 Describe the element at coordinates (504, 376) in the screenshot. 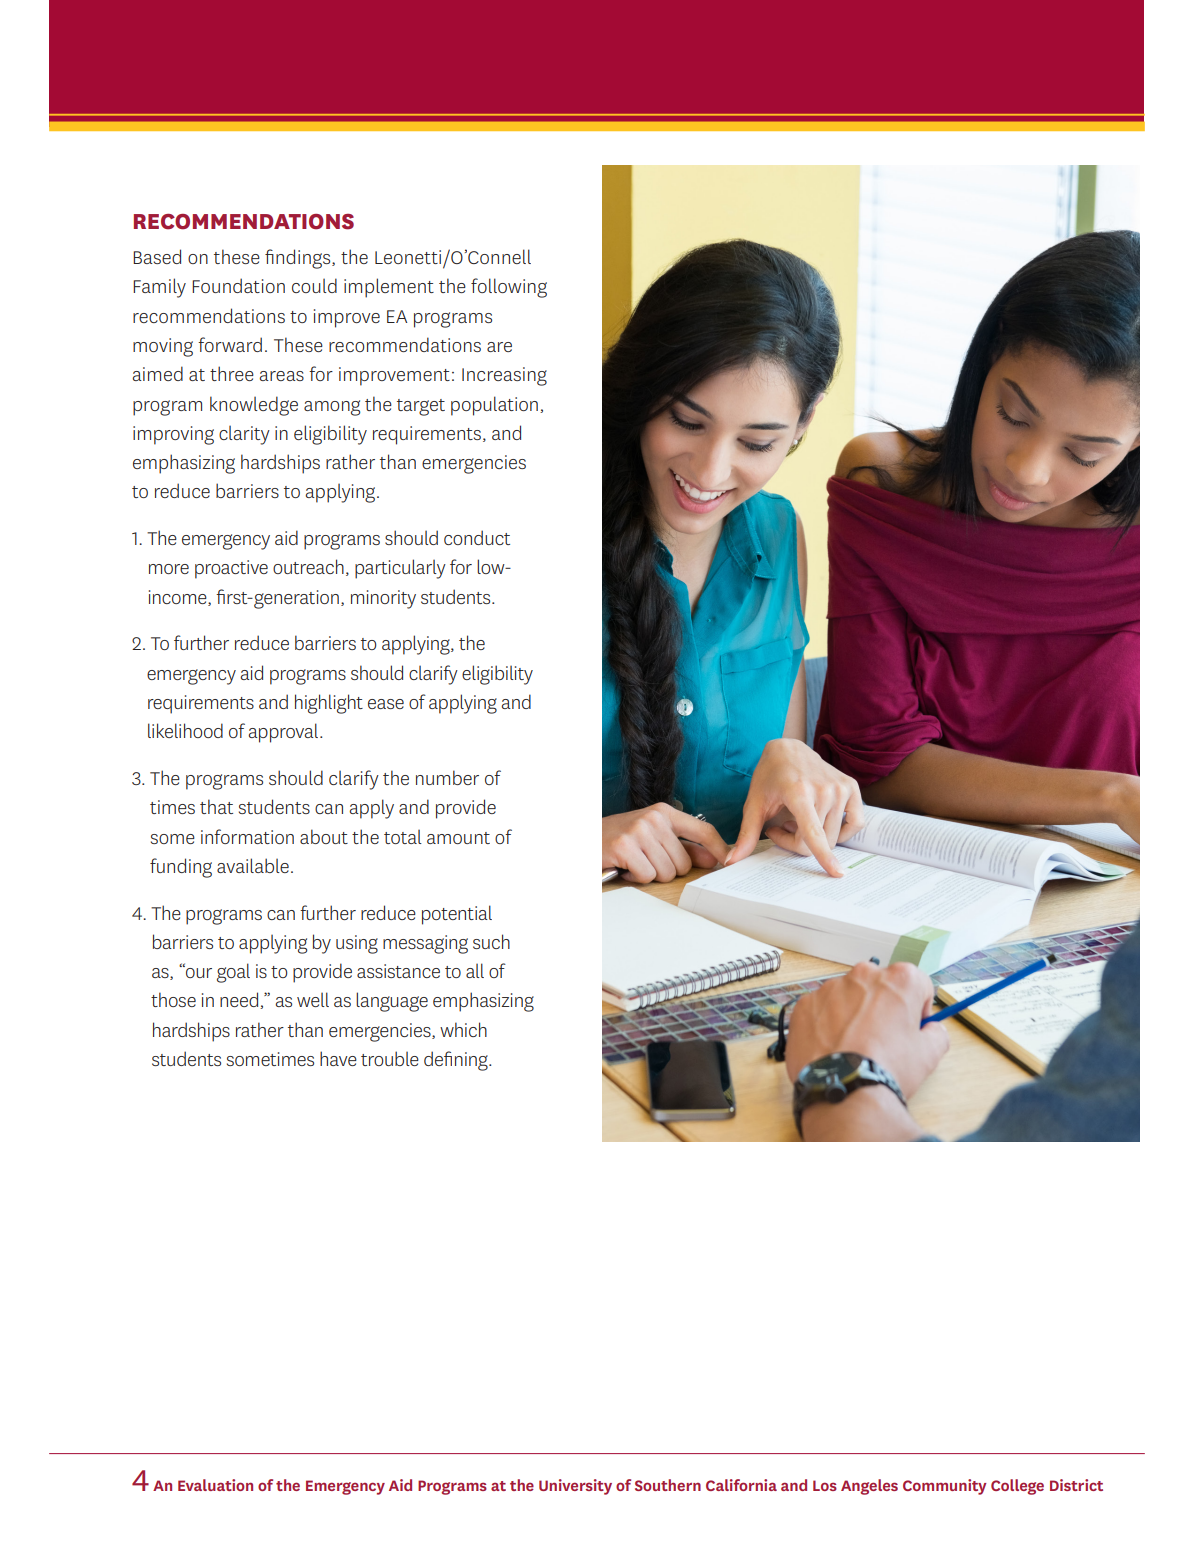

I see `Increasing` at that location.
